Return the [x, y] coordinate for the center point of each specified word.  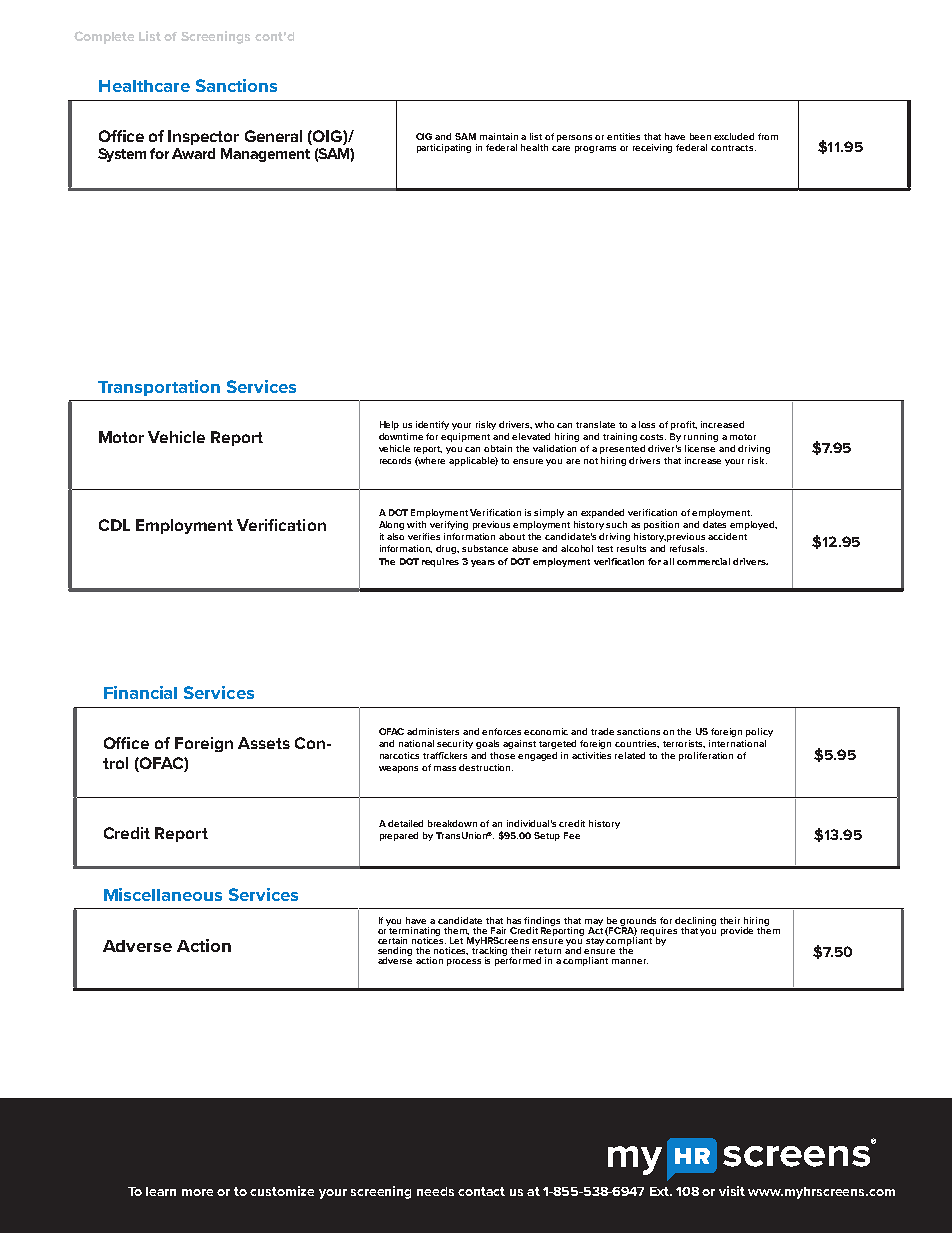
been [700, 136]
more [197, 1192]
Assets [264, 743]
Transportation [159, 388]
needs [435, 1191]
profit [684, 425]
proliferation [706, 756]
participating [444, 148]
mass [445, 768]
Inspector [203, 137]
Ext [661, 1191]
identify [432, 425]
